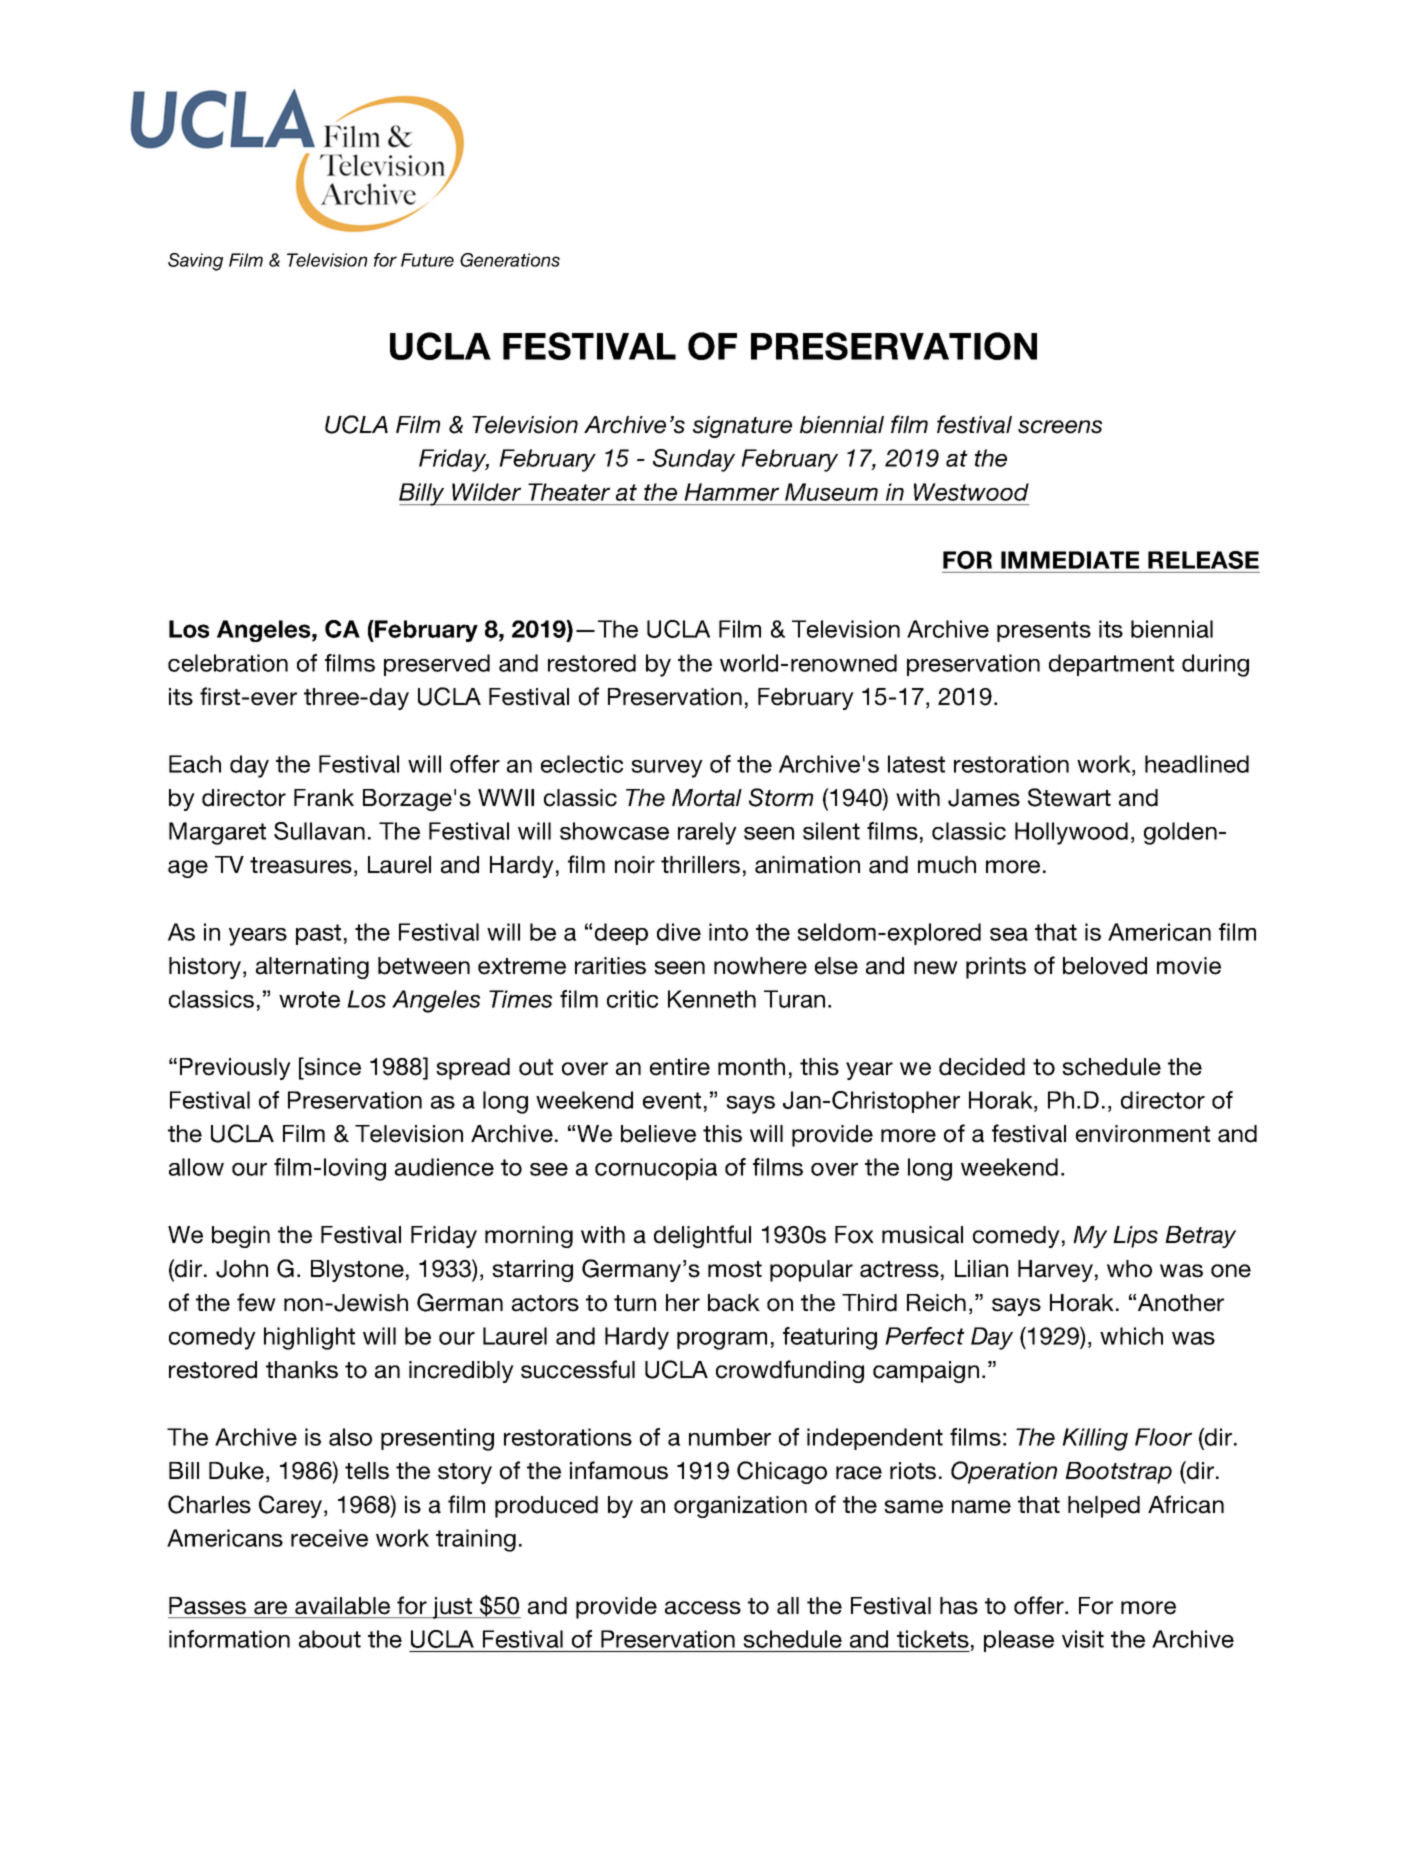  I want to click on available, so click(342, 1606).
